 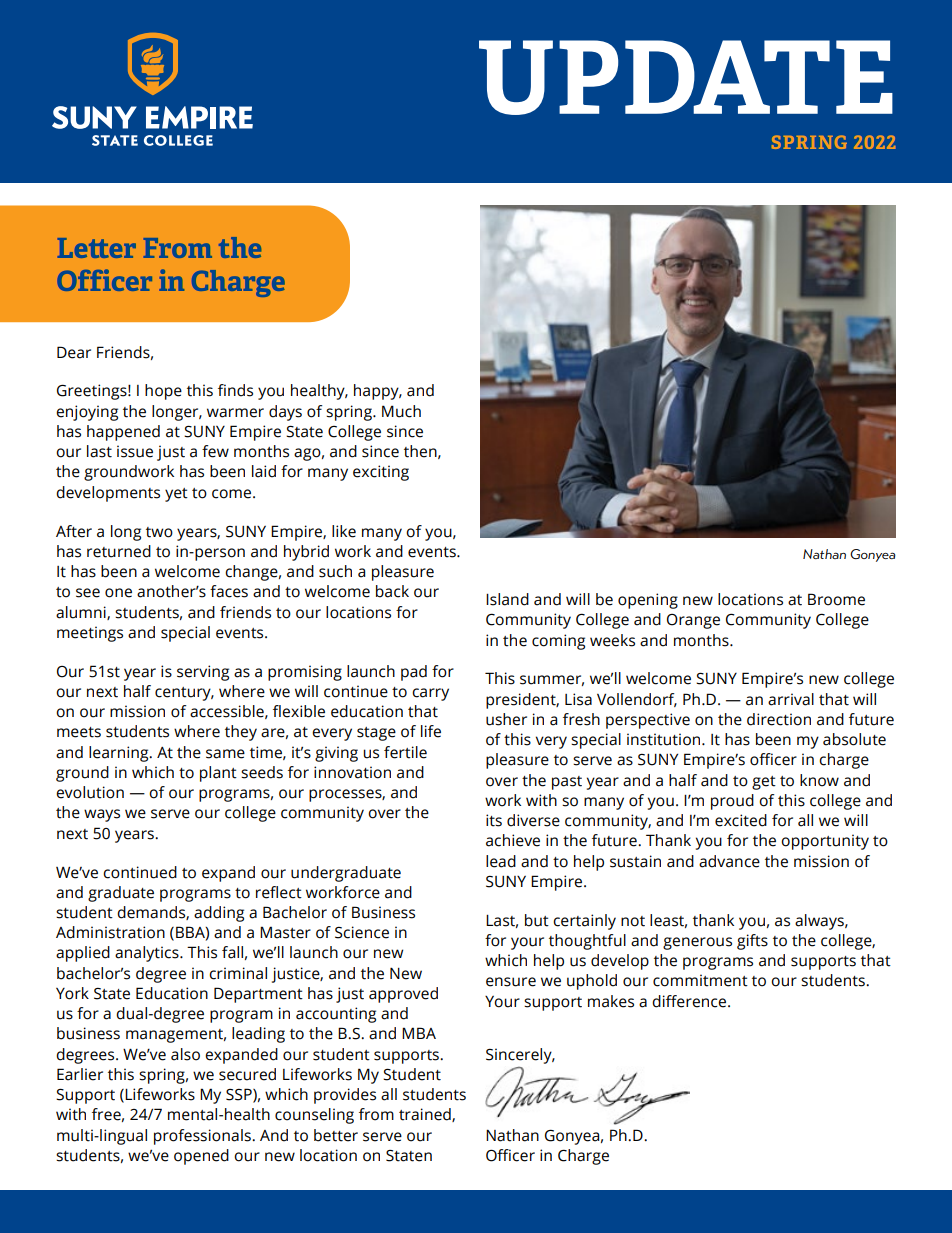 What do you see at coordinates (791, 699) in the image?
I see `arrival` at bounding box center [791, 699].
